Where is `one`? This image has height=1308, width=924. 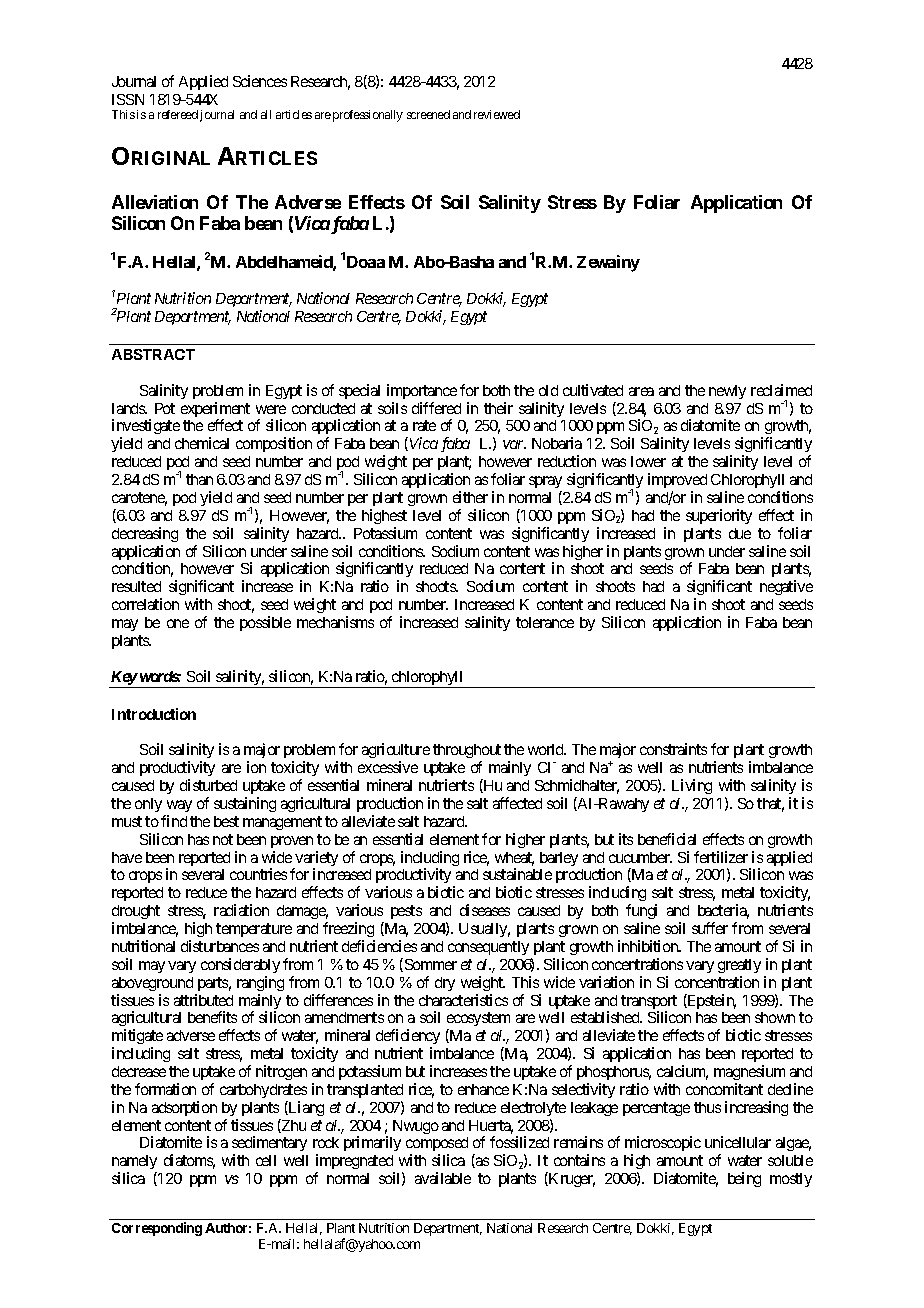
one is located at coordinates (178, 623).
